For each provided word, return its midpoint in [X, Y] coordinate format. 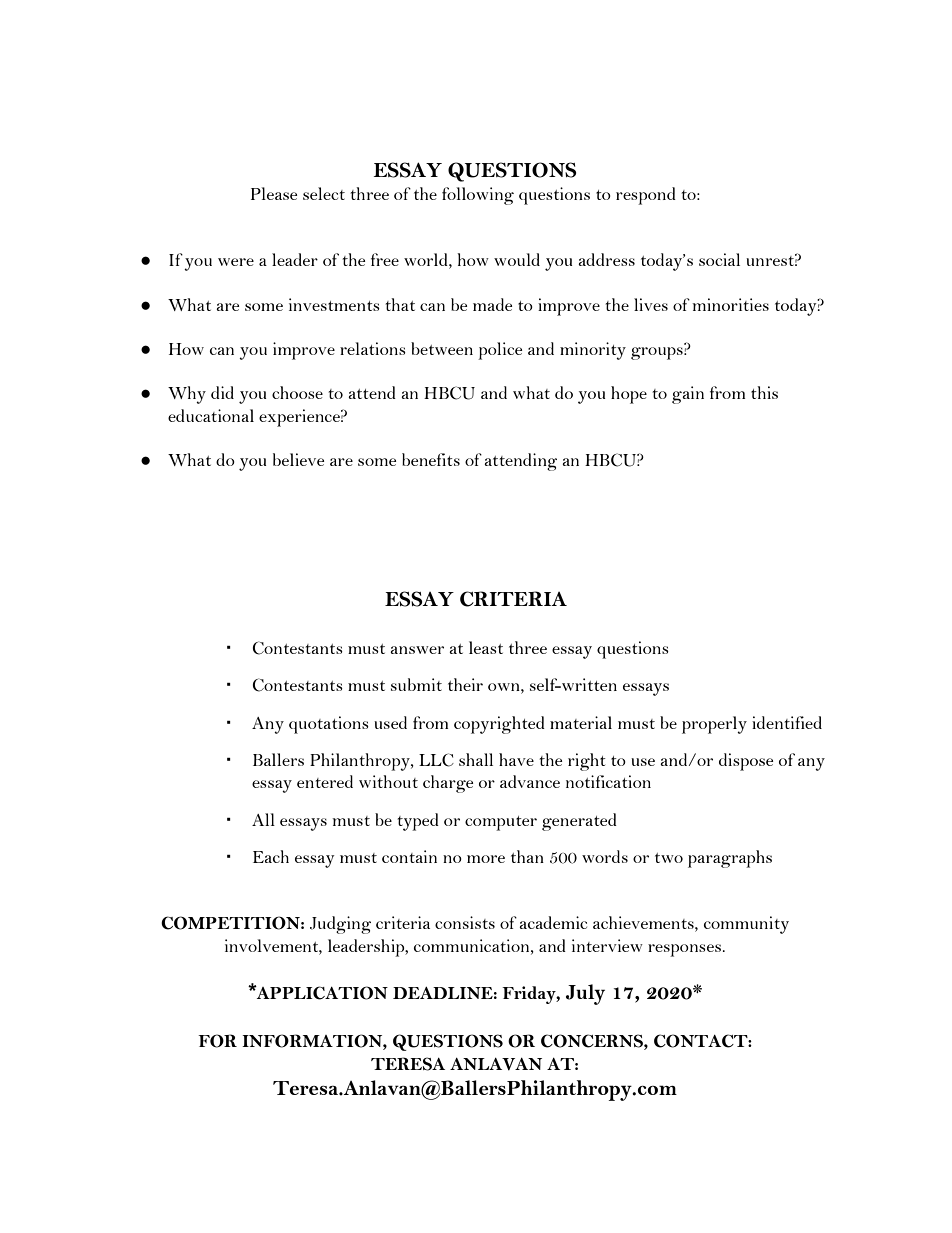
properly [714, 725]
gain [688, 395]
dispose [746, 762]
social [719, 259]
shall [476, 759]
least [486, 647]
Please [274, 193]
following [478, 196]
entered [325, 781]
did [222, 392]
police [500, 351]
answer [417, 650]
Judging [340, 925]
